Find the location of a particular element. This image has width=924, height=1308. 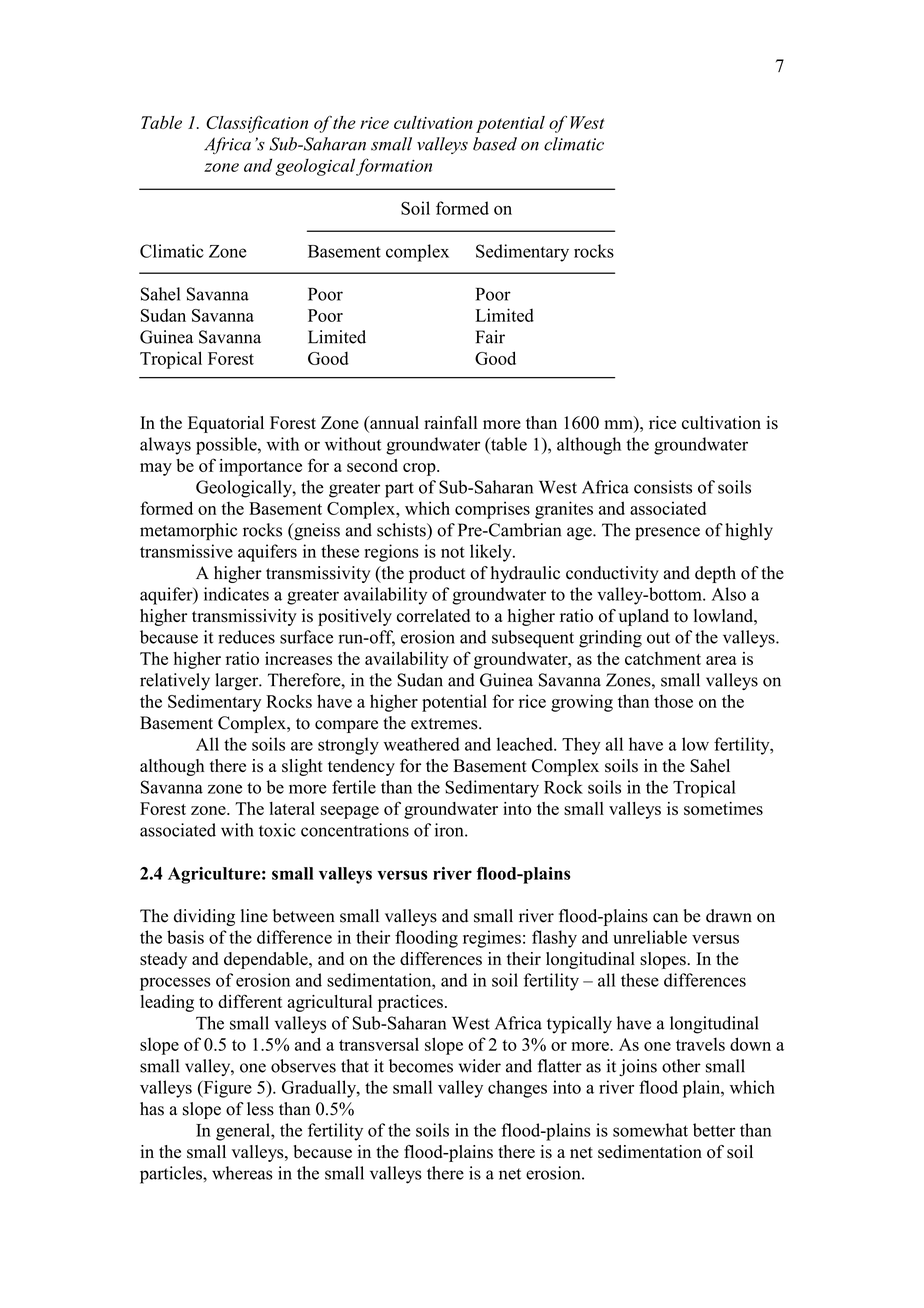

Classification is located at coordinates (257, 124).
